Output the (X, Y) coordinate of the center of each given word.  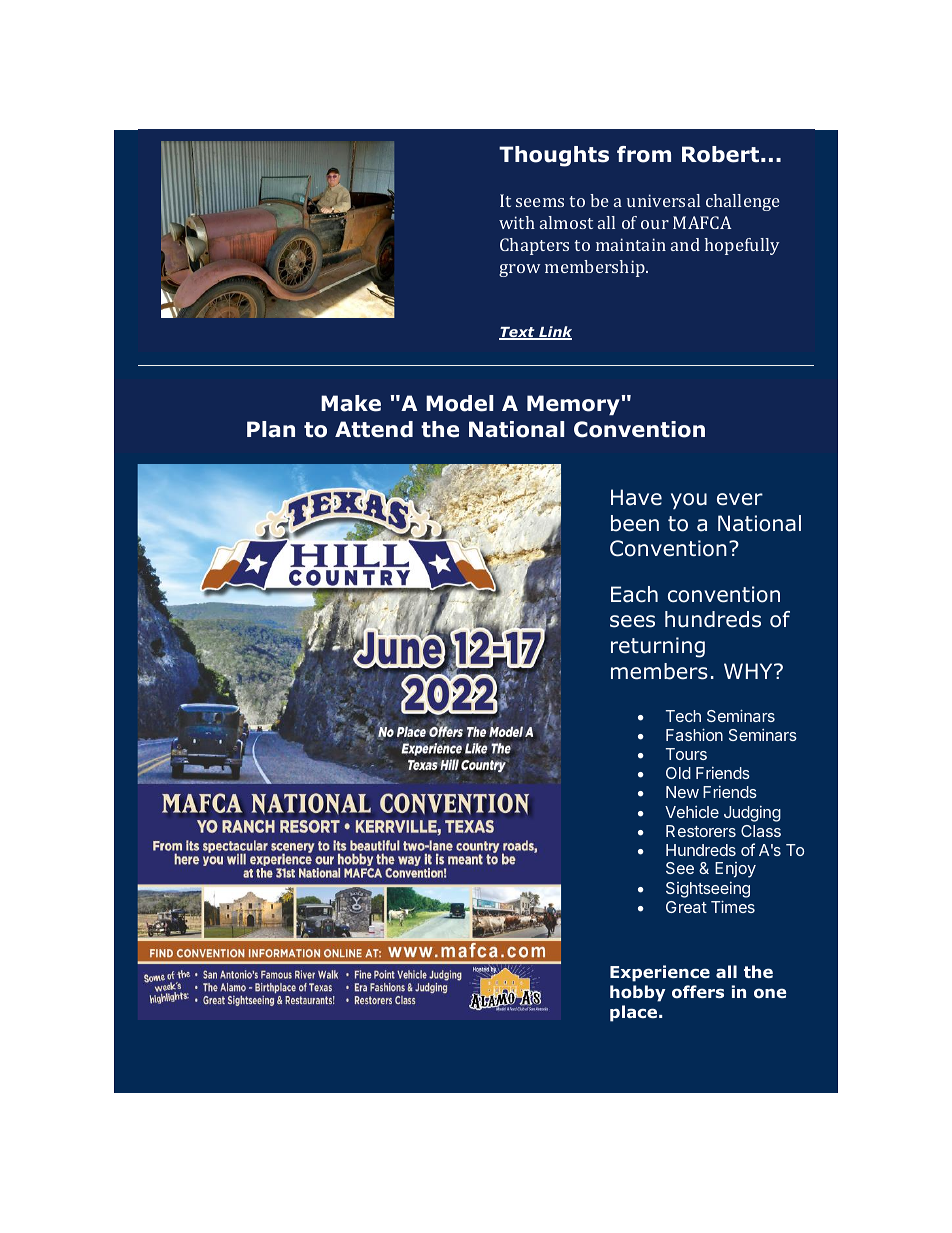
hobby (638, 993)
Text (518, 333)
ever (740, 499)
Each (634, 594)
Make (351, 403)
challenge (743, 202)
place (635, 1013)
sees (632, 621)
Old (678, 773)
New (682, 792)
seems (540, 202)
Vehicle (692, 812)
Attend (374, 429)
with (517, 222)
